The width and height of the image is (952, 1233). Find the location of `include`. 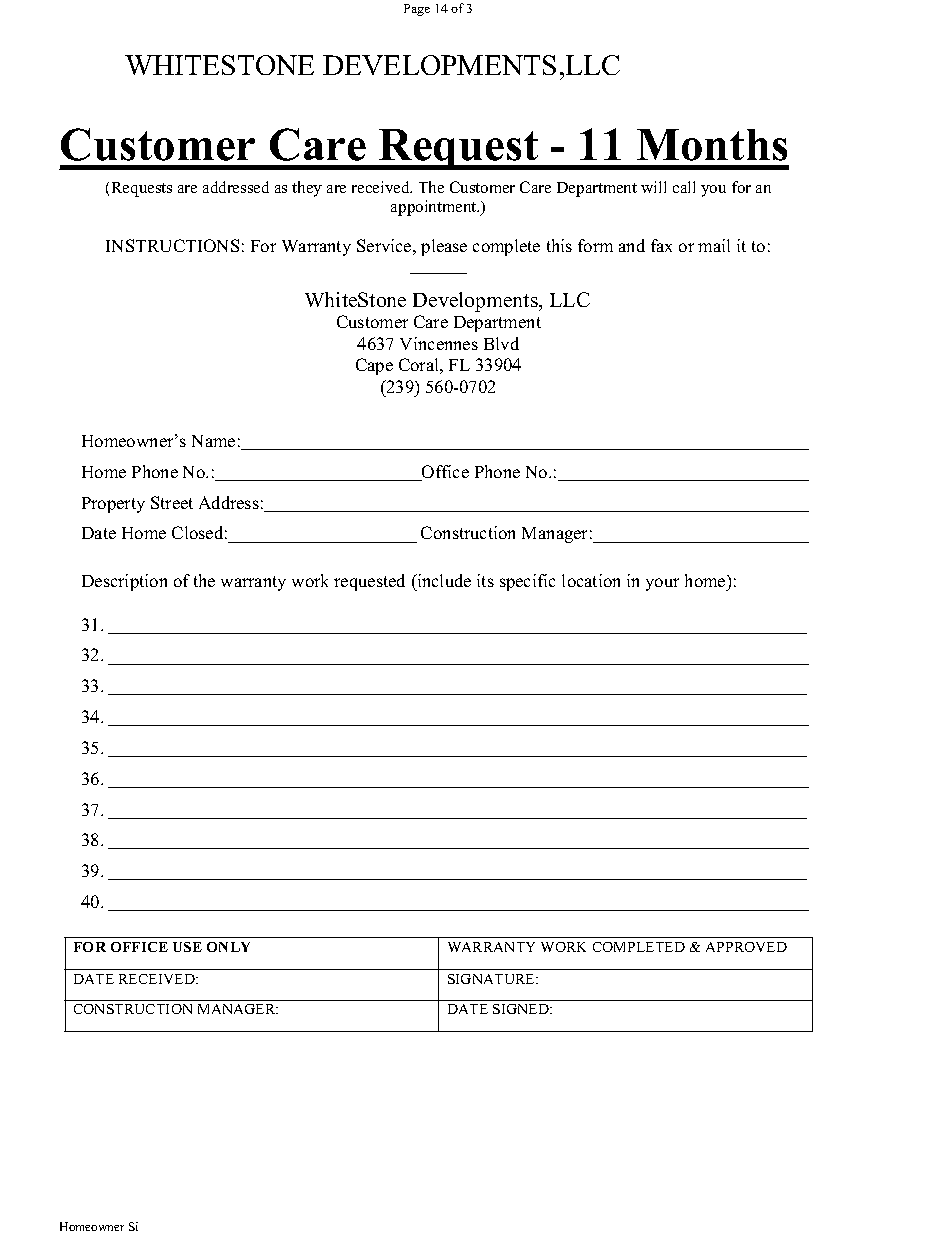

include is located at coordinates (443, 582).
